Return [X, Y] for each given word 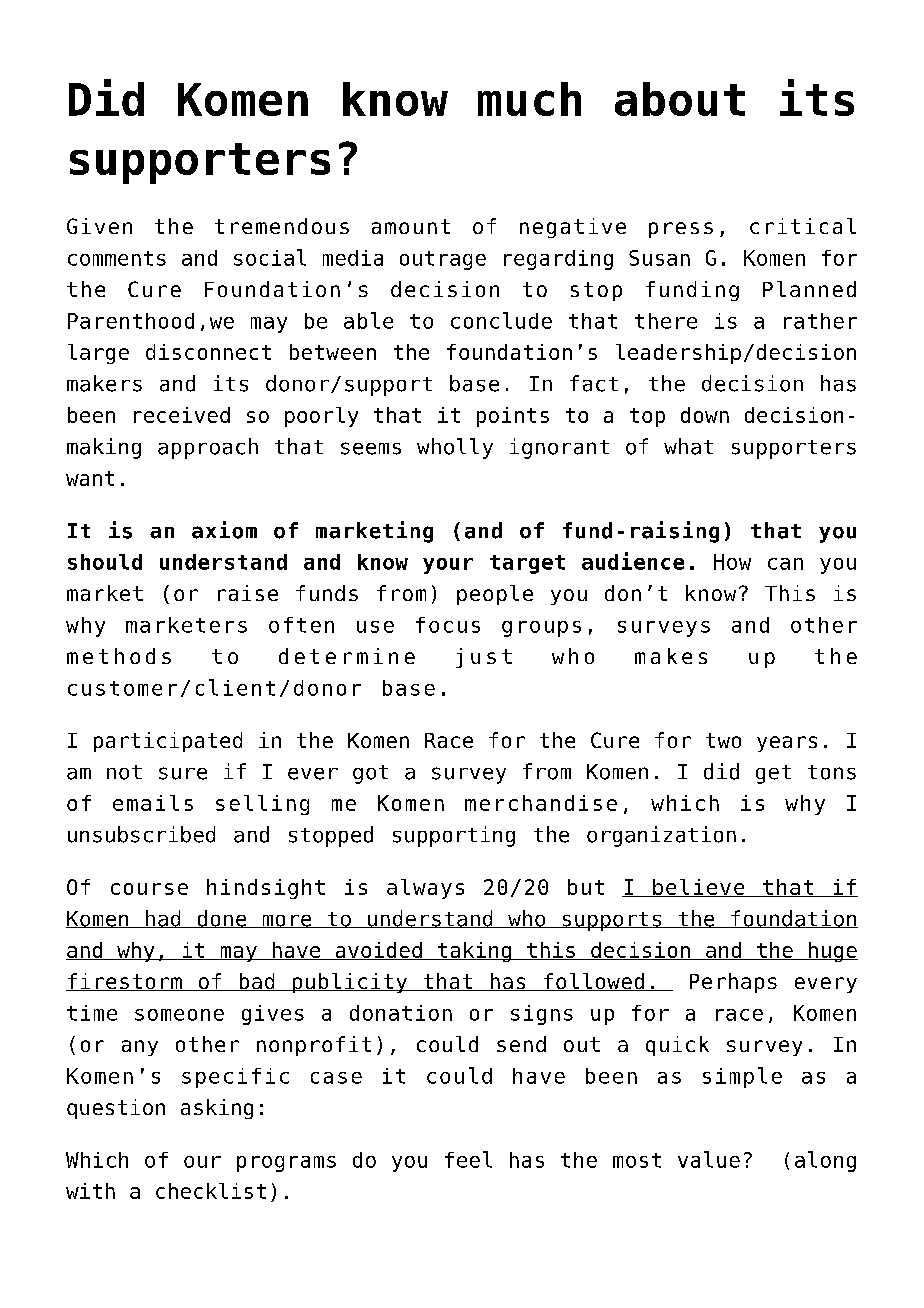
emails [153, 803]
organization [661, 836]
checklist [211, 1191]
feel [468, 1159]
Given [99, 226]
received [182, 415]
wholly [455, 448]
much [529, 99]
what [688, 446]
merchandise [541, 803]
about [680, 99]
